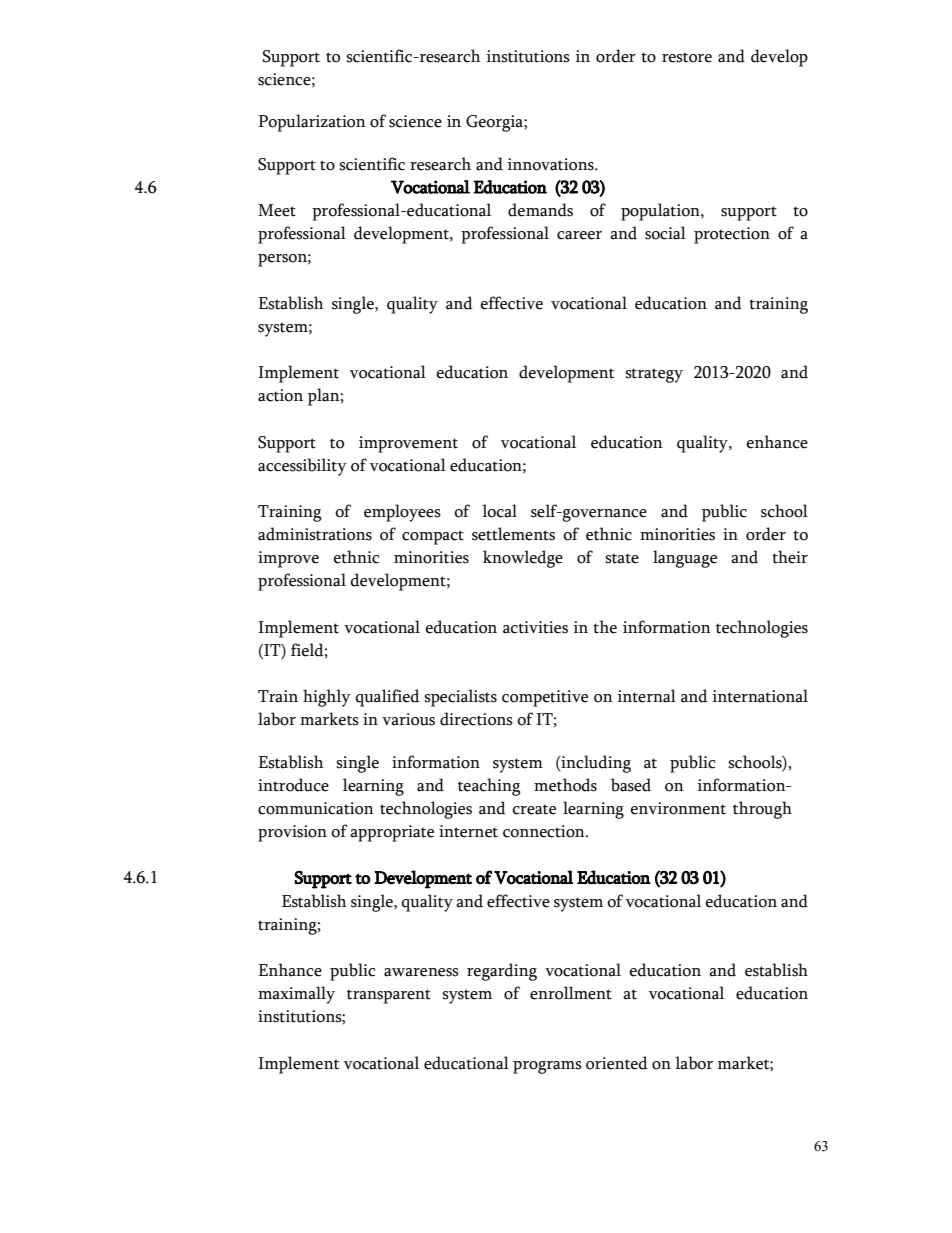  I want to click on programs, so click(547, 1067).
